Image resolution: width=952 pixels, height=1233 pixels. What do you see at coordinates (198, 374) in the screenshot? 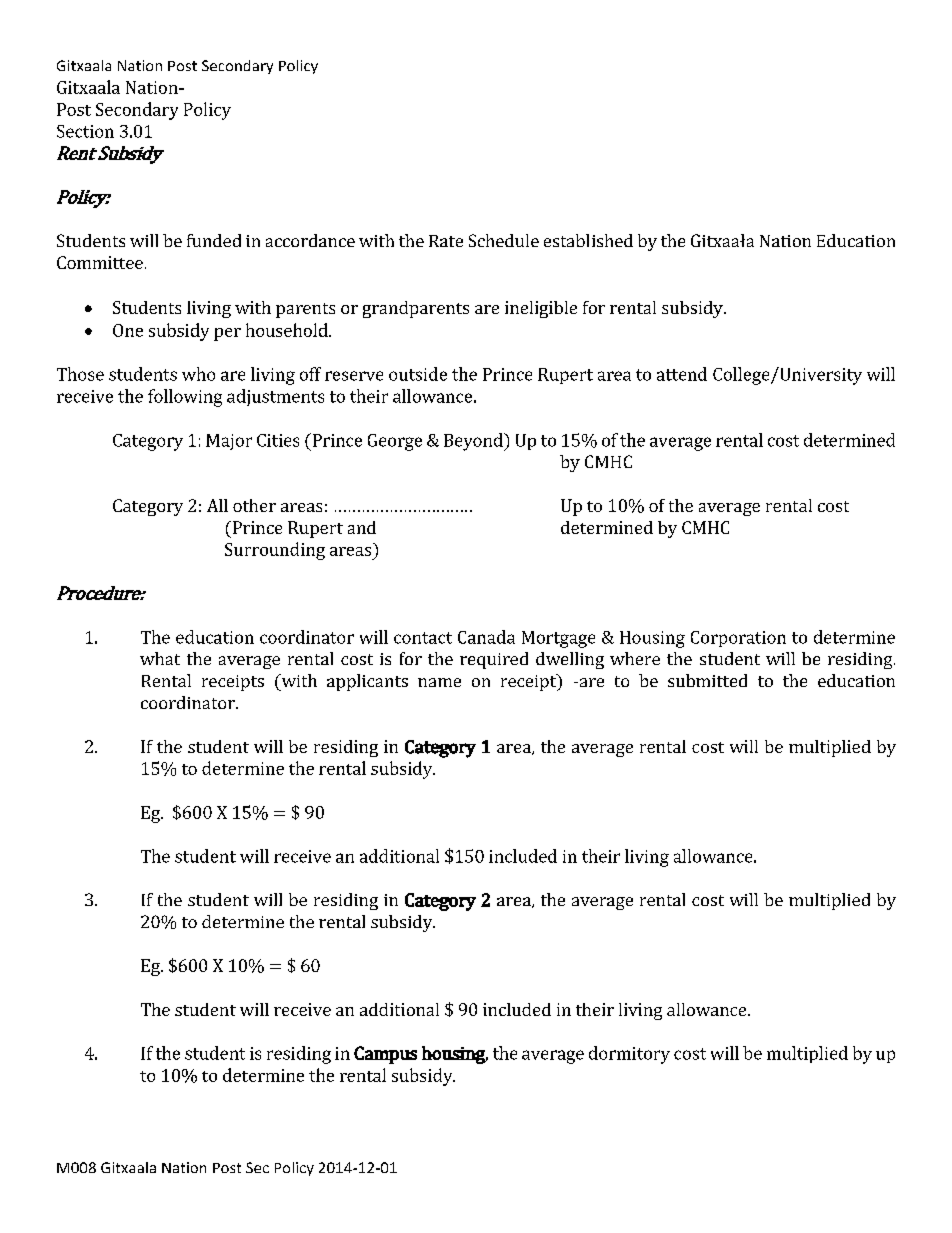
I see `who` at bounding box center [198, 374].
